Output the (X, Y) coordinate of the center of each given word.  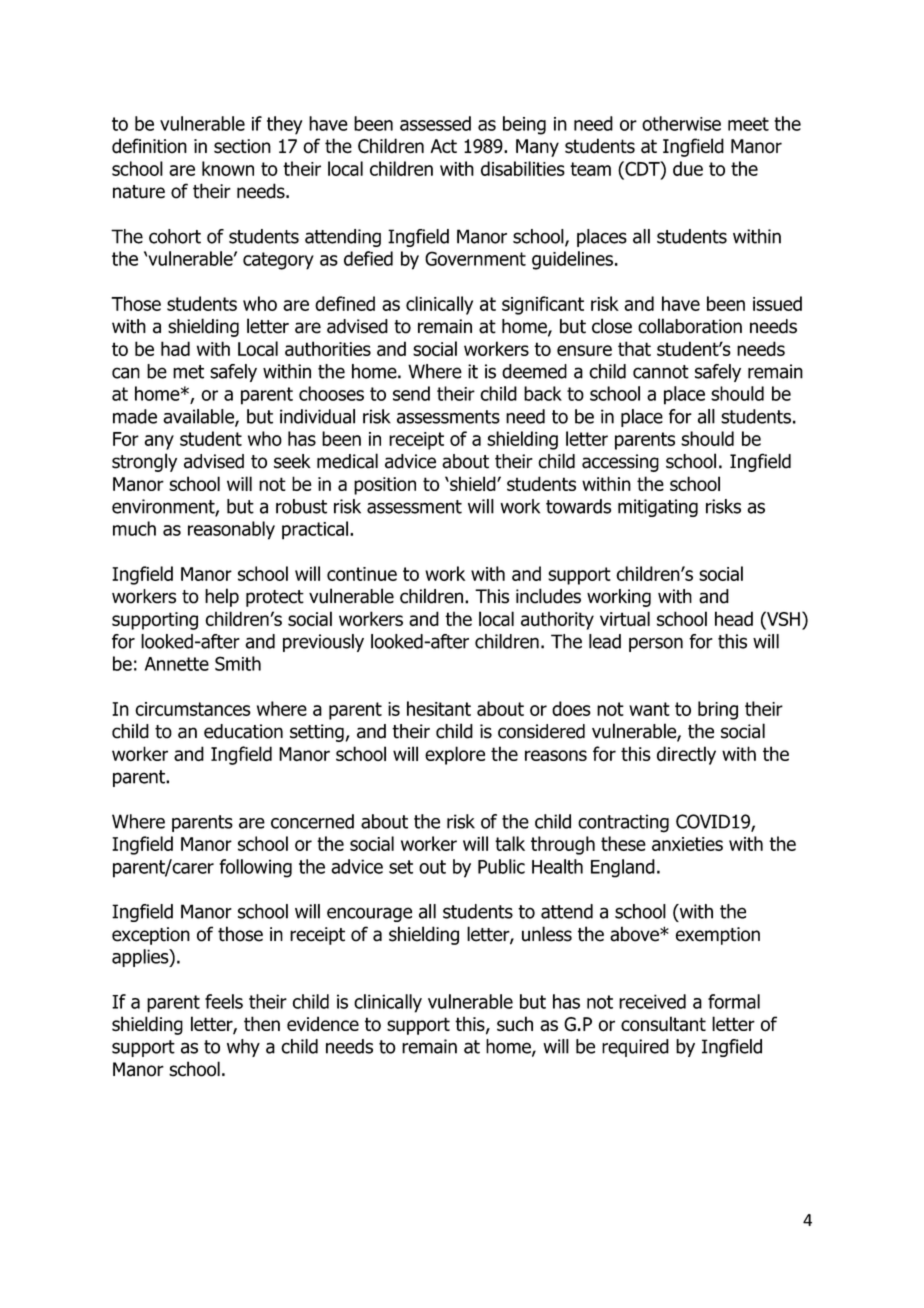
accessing (620, 463)
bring (718, 710)
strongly (144, 462)
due (688, 168)
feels (224, 1001)
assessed (435, 123)
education (243, 731)
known (228, 168)
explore (455, 755)
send (411, 393)
